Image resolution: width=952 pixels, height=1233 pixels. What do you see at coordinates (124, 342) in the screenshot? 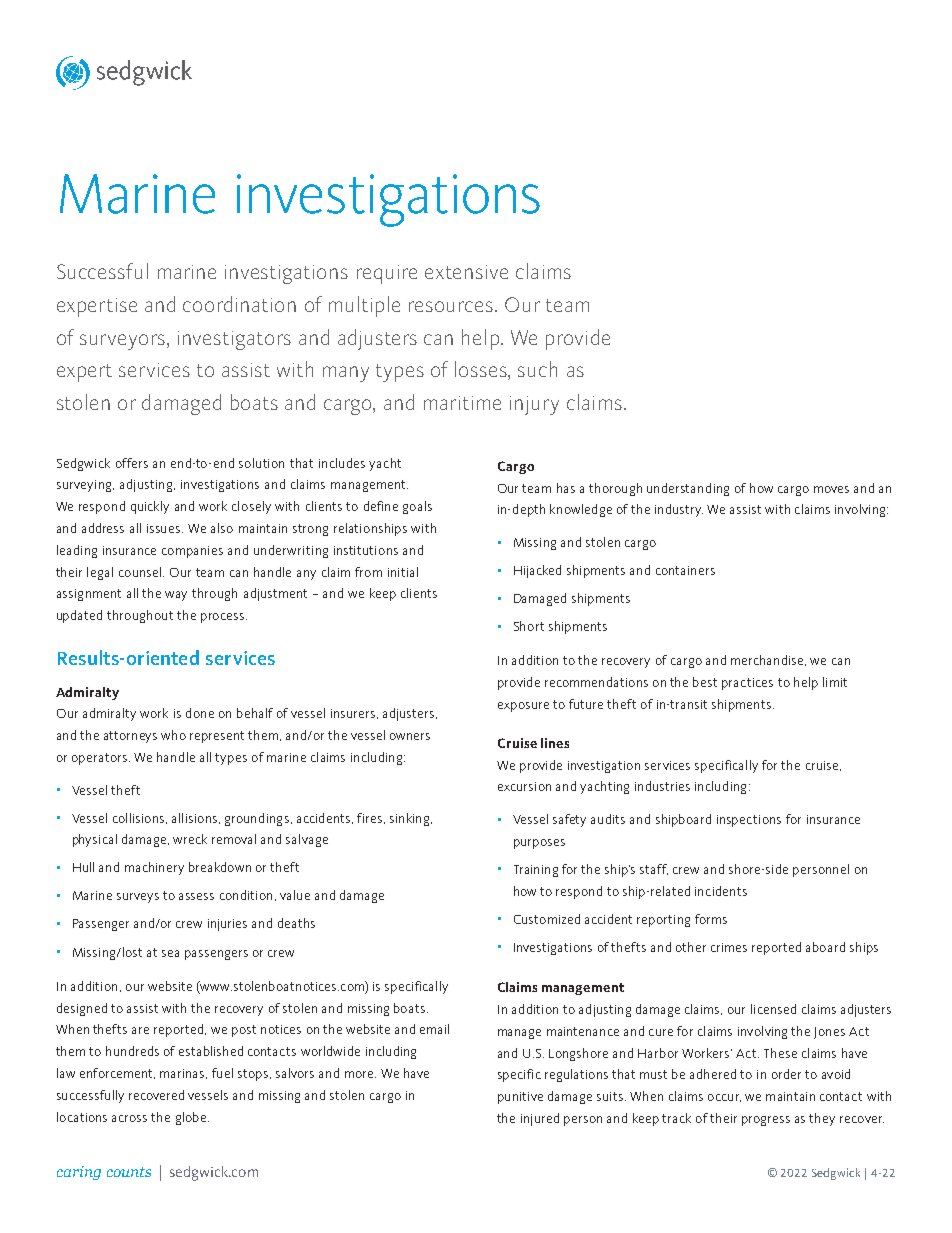
I see `surveyors` at bounding box center [124, 342].
